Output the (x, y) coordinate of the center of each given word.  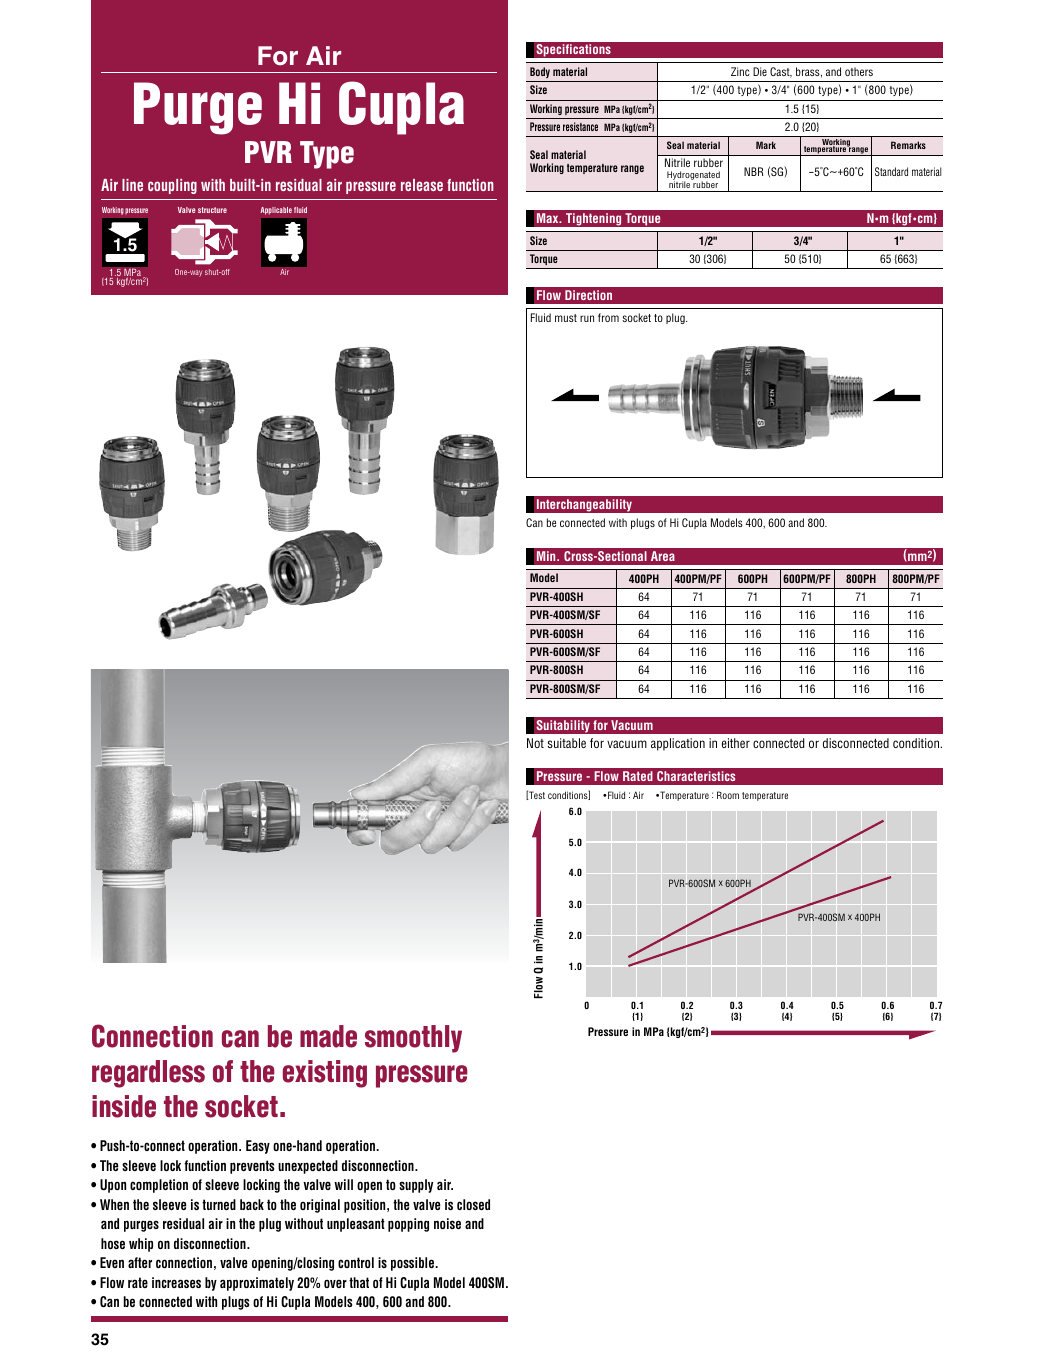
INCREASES (176, 1282)
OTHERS (859, 71)
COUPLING (172, 186)
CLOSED (473, 1204)
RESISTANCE (580, 126)
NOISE (447, 1223)
